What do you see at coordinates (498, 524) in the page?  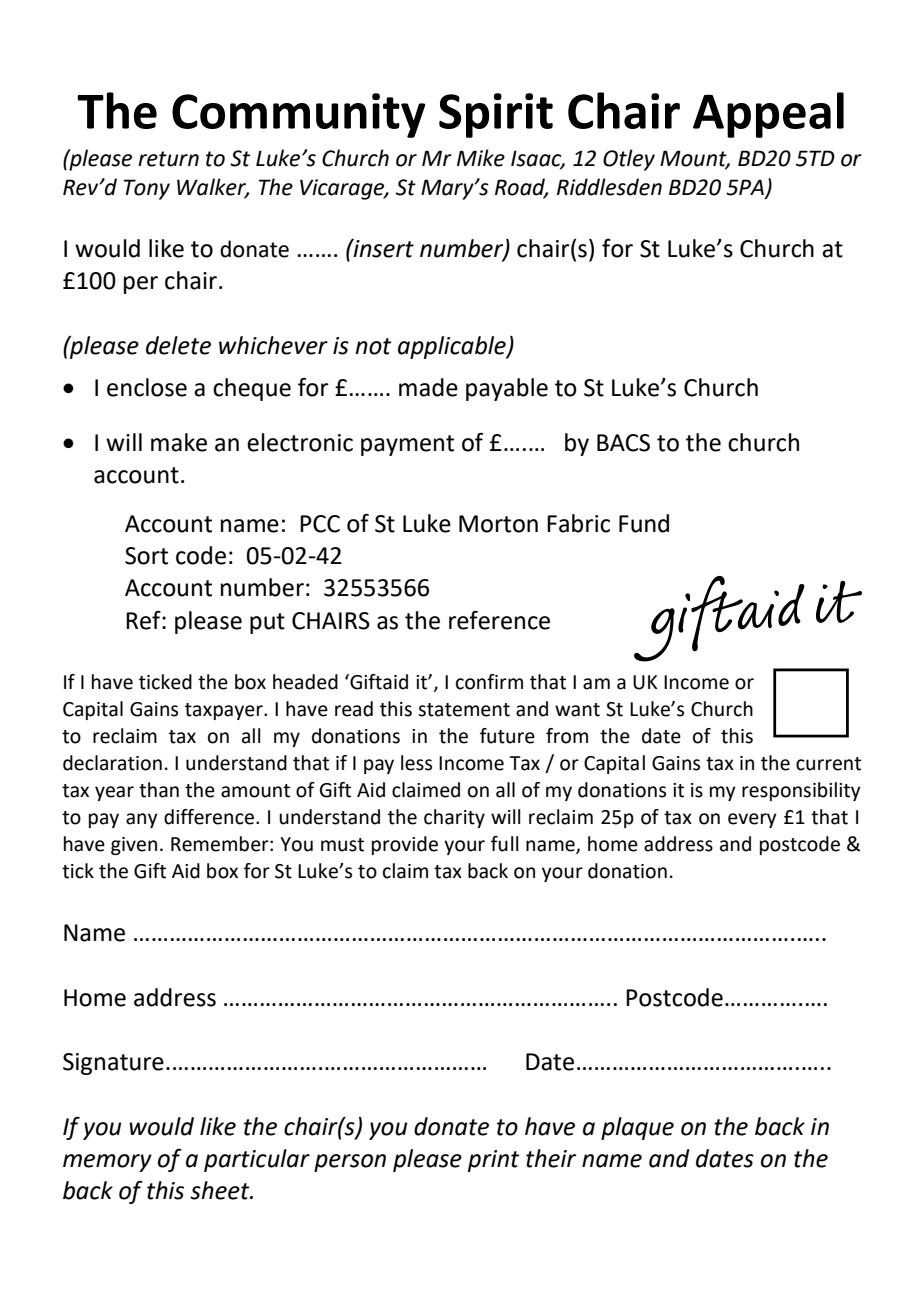 I see `Morton` at bounding box center [498, 524].
